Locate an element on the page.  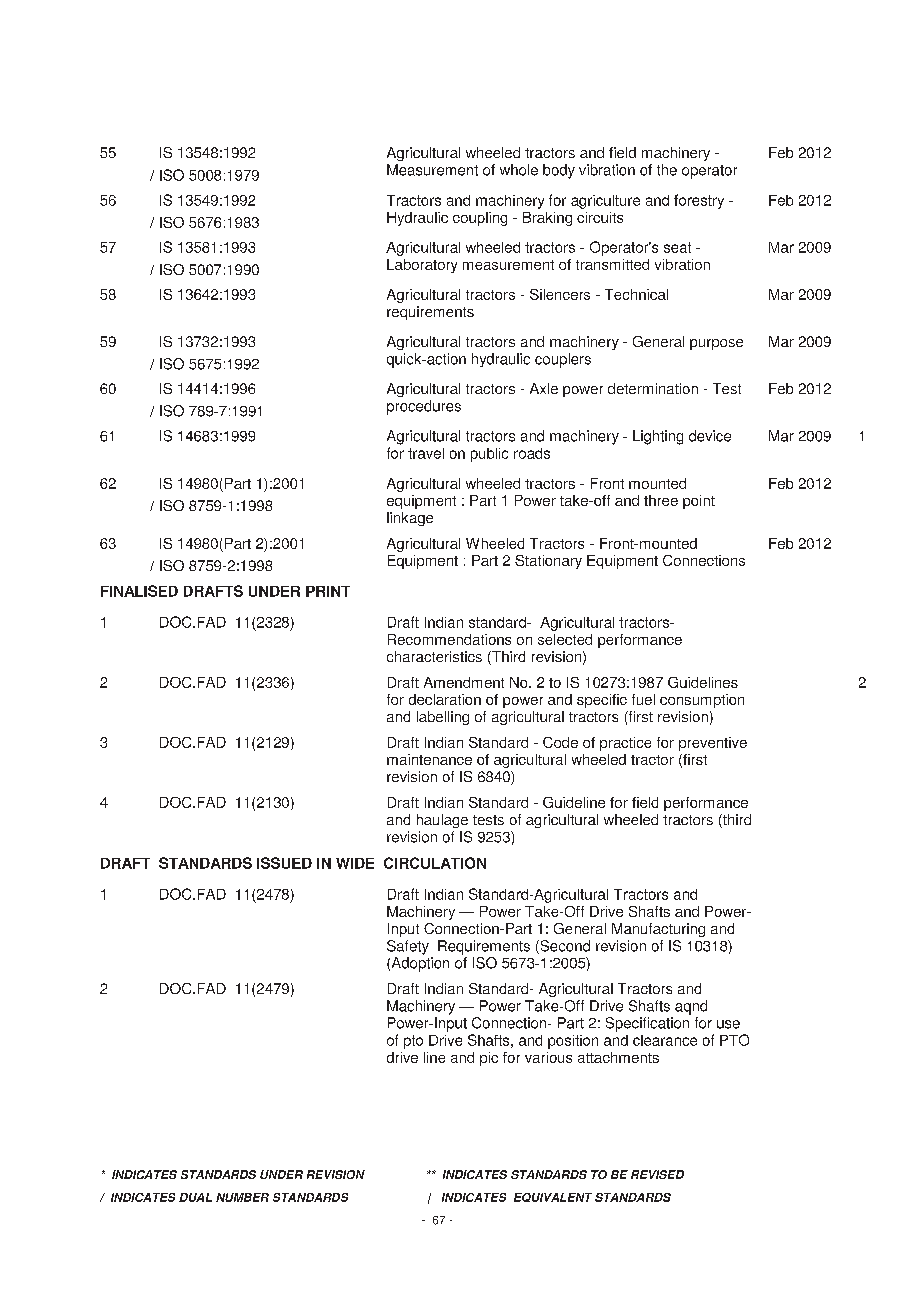
coupling is located at coordinates (480, 219).
